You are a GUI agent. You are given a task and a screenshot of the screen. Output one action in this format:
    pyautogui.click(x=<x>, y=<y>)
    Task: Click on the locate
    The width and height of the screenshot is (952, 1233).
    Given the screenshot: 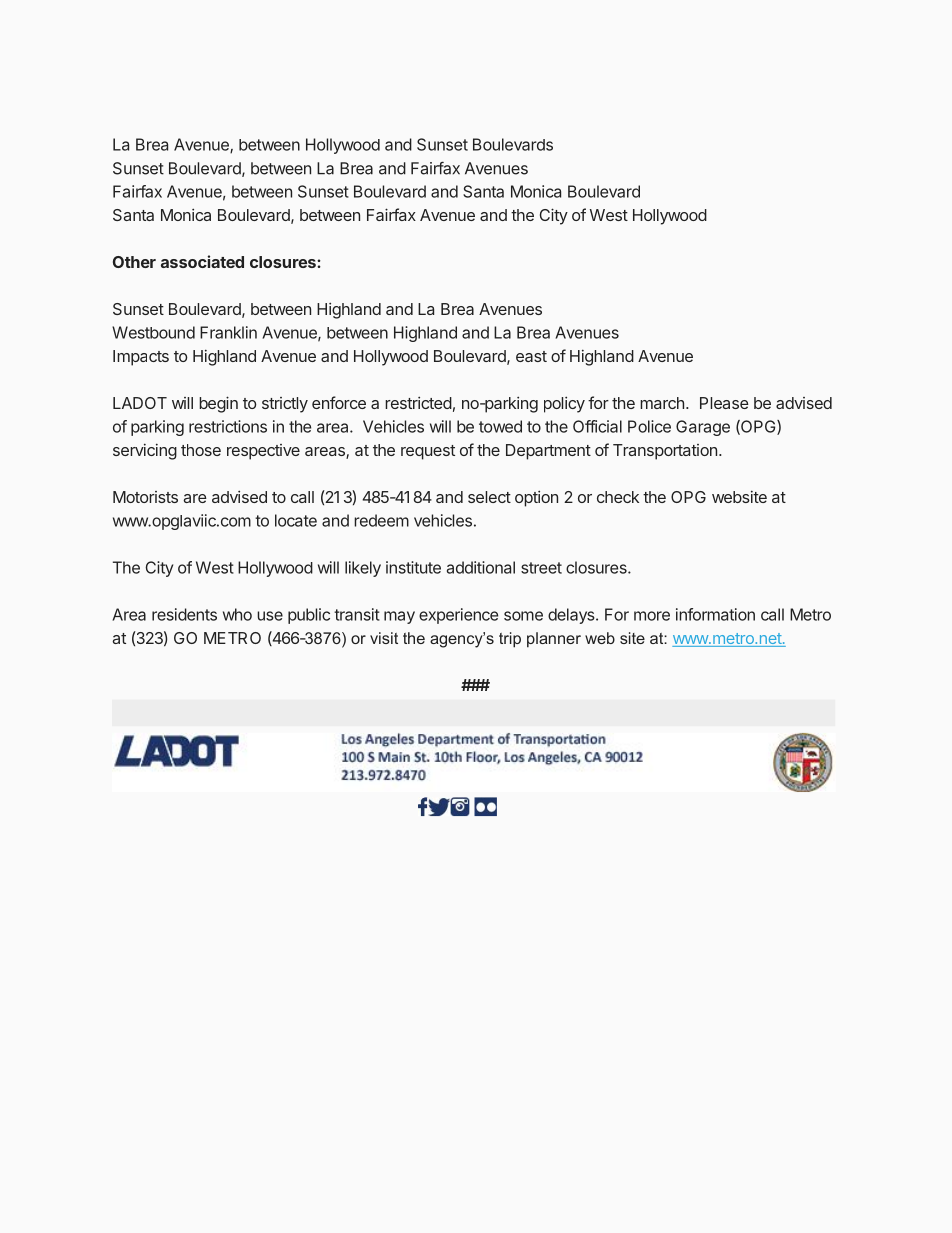 What is the action you would take?
    pyautogui.click(x=296, y=520)
